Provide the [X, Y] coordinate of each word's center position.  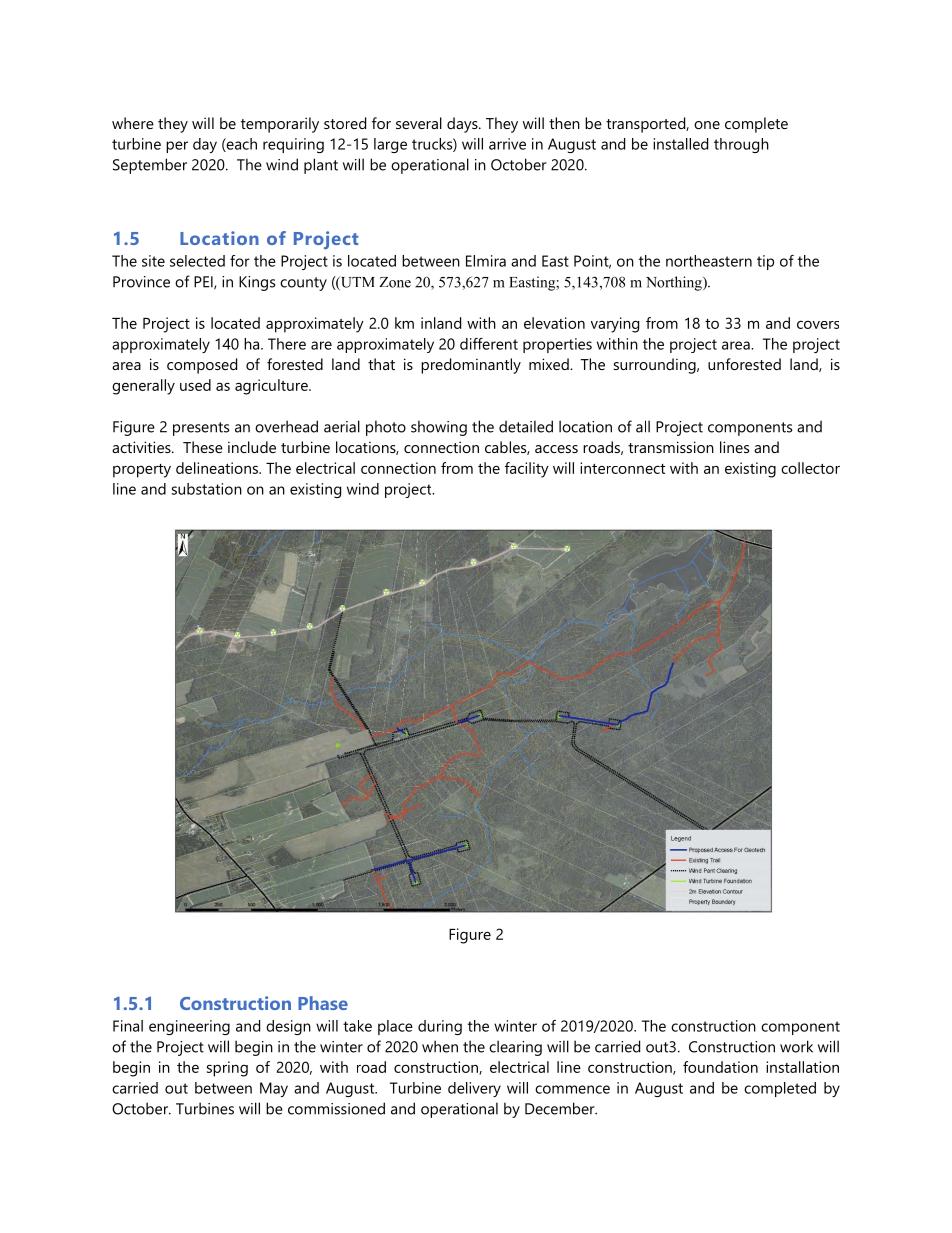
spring [227, 1069]
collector [810, 468]
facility [527, 470]
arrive [507, 144]
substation [206, 489]
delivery [474, 1089]
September [150, 166]
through [741, 145]
